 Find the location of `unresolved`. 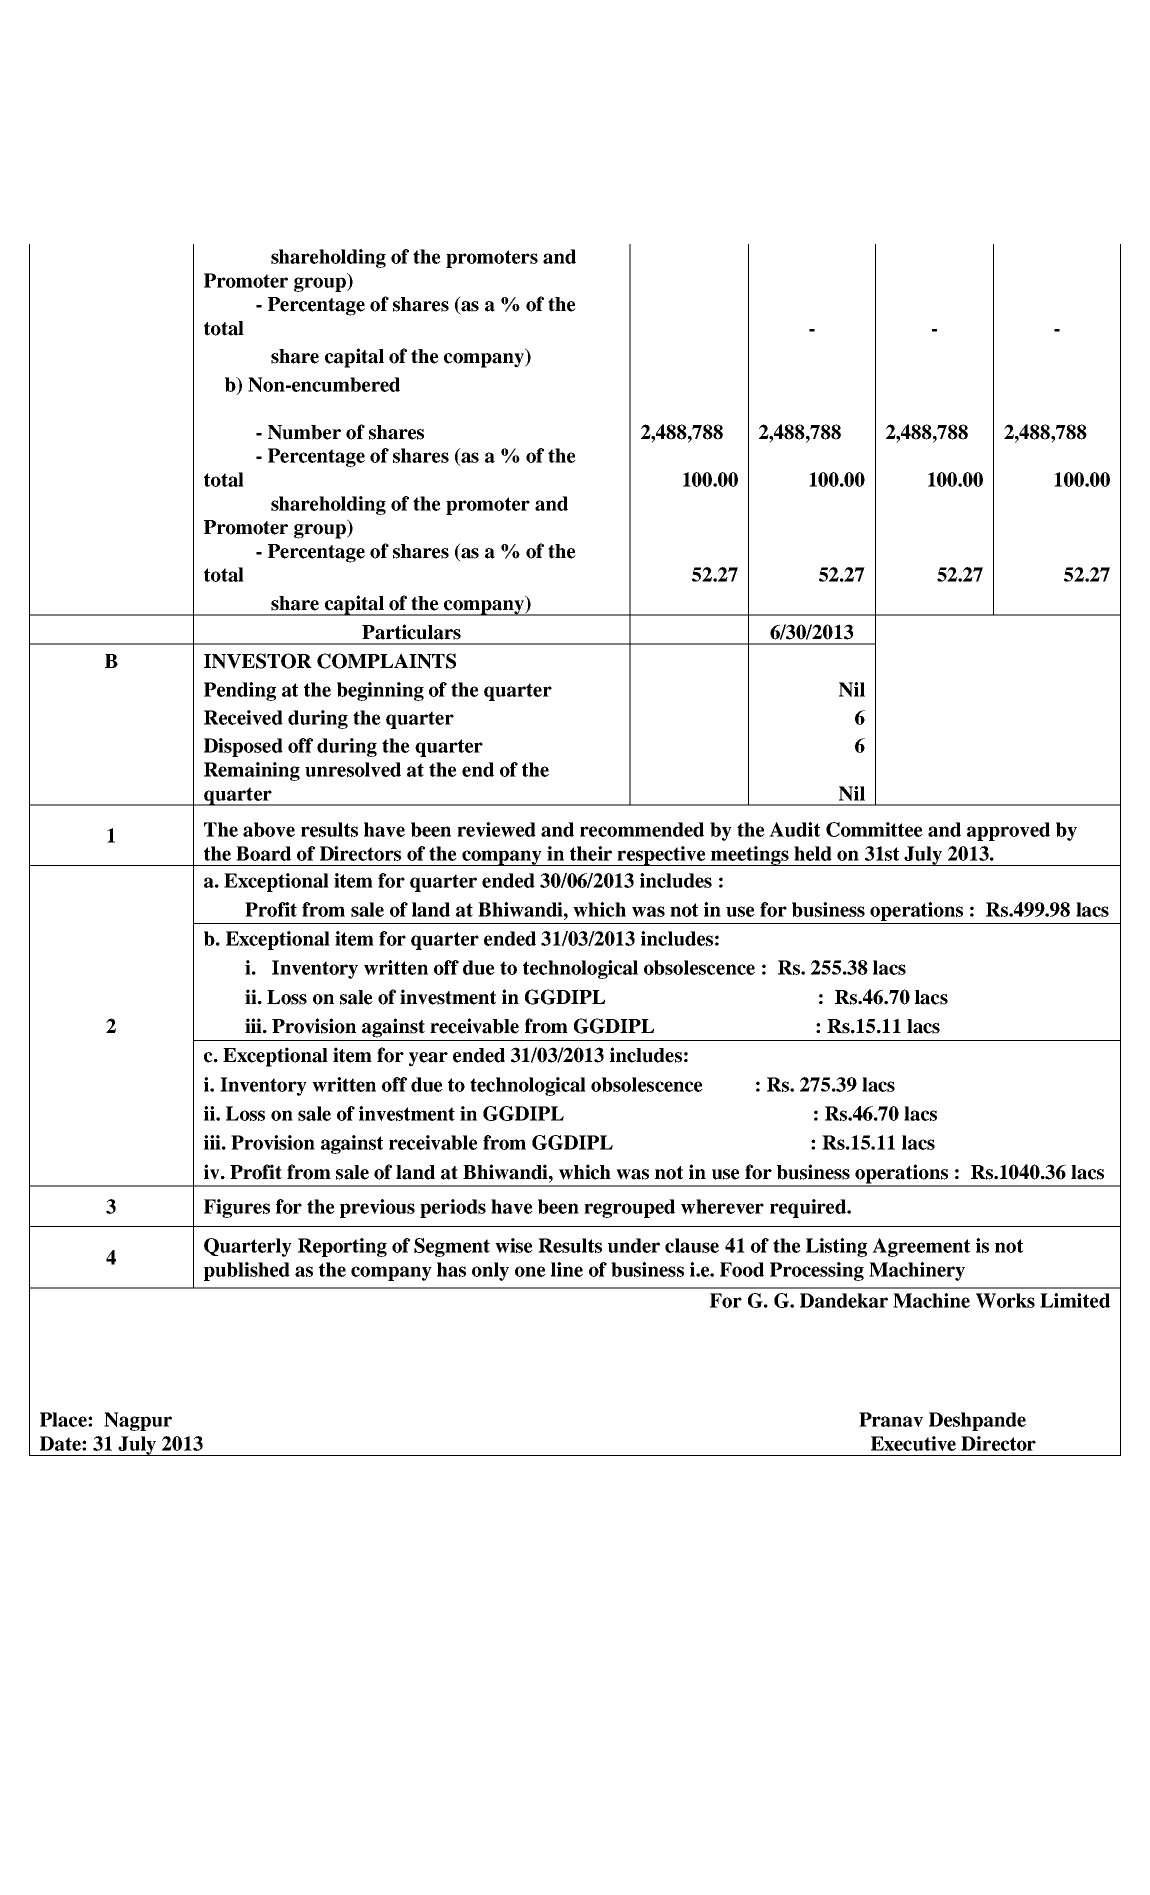

unresolved is located at coordinates (353, 769).
